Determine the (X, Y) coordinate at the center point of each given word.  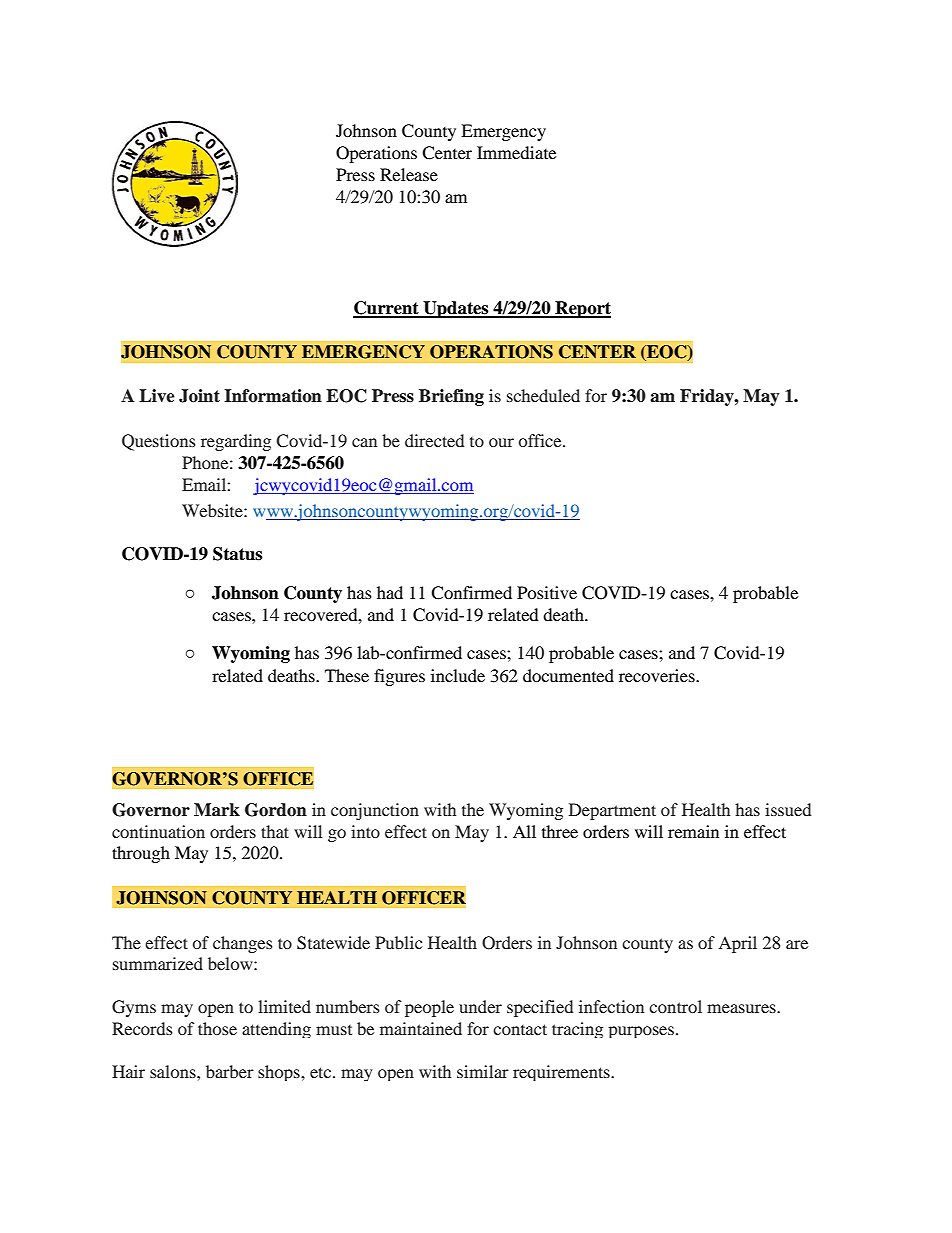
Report (582, 309)
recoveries (658, 675)
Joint (199, 396)
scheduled (543, 395)
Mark (217, 810)
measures (742, 1008)
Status (237, 554)
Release (409, 174)
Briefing (451, 397)
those (217, 1028)
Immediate (516, 152)
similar (483, 1071)
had (390, 592)
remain (693, 831)
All (524, 831)
